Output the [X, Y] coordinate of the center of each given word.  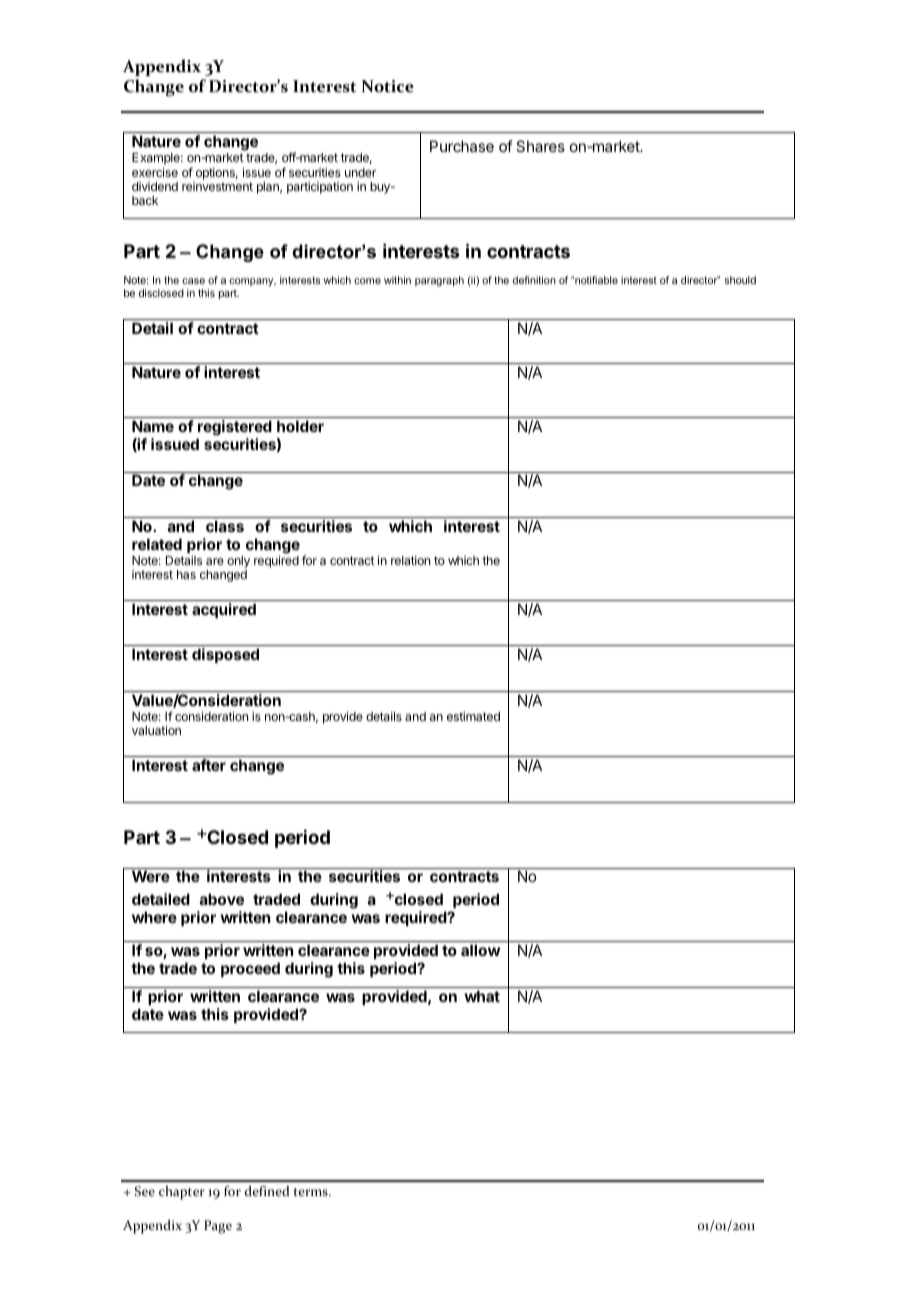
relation [410, 560]
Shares [540, 146]
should [740, 280]
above [222, 899]
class [225, 526]
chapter [182, 1193]
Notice [387, 86]
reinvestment [217, 186]
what [482, 996]
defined [267, 1190]
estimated [473, 716]
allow [480, 950]
